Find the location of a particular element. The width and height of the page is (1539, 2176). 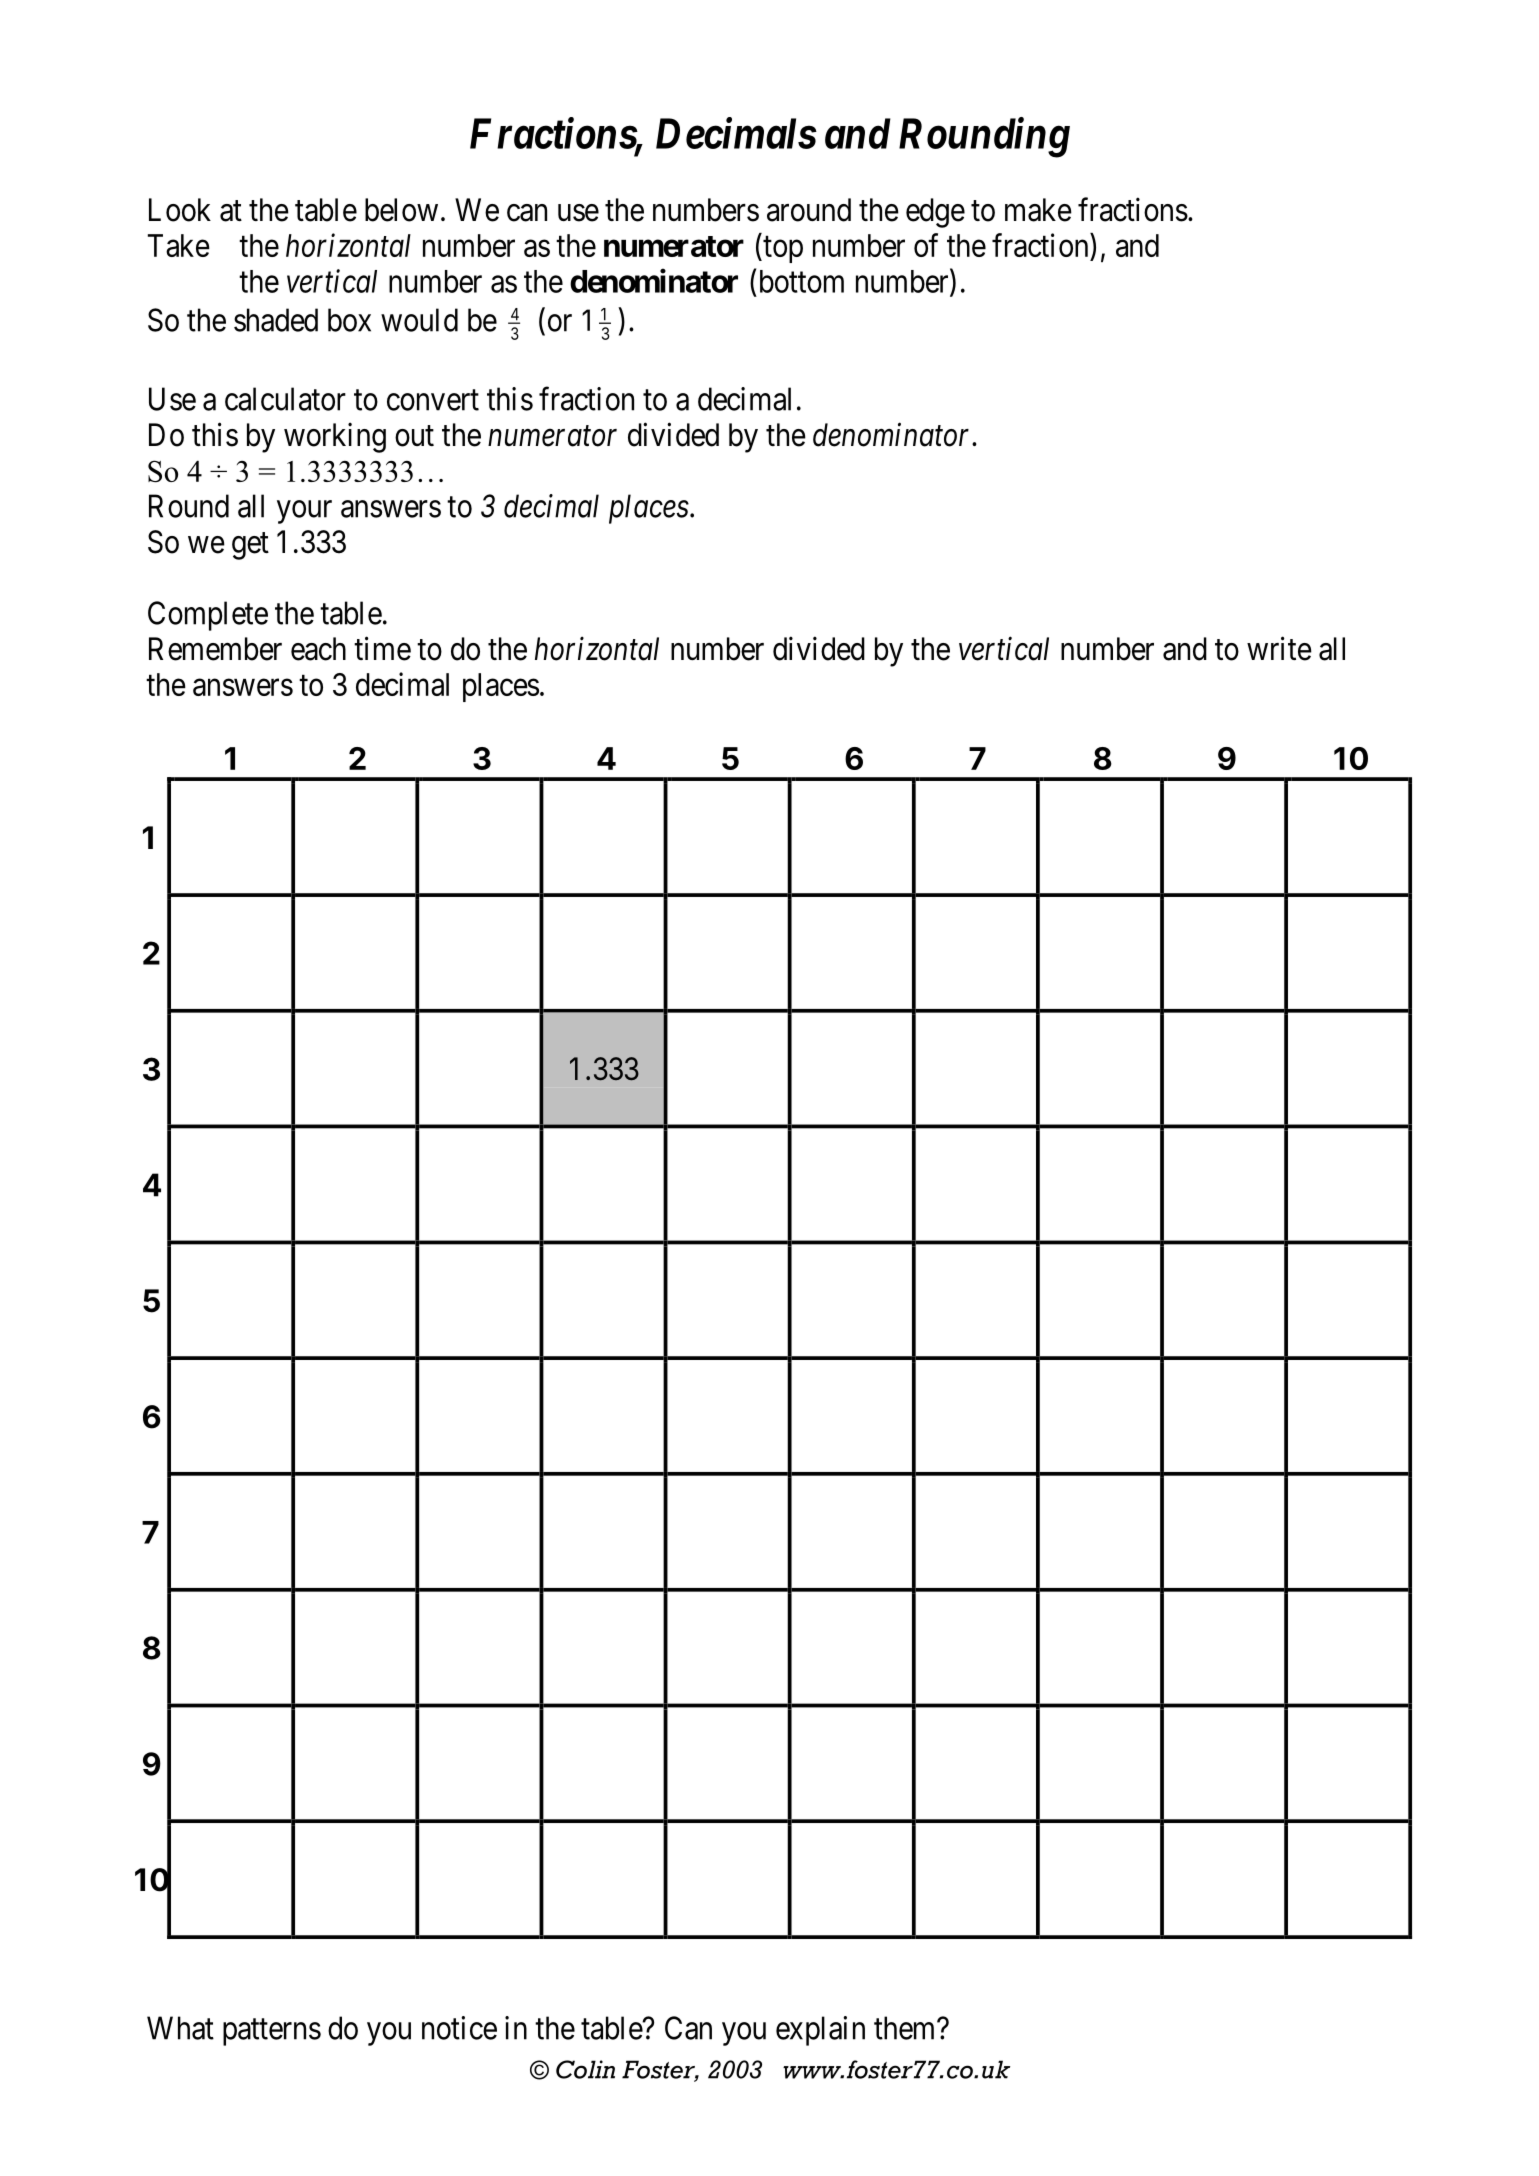

What is located at coordinates (180, 2028).
